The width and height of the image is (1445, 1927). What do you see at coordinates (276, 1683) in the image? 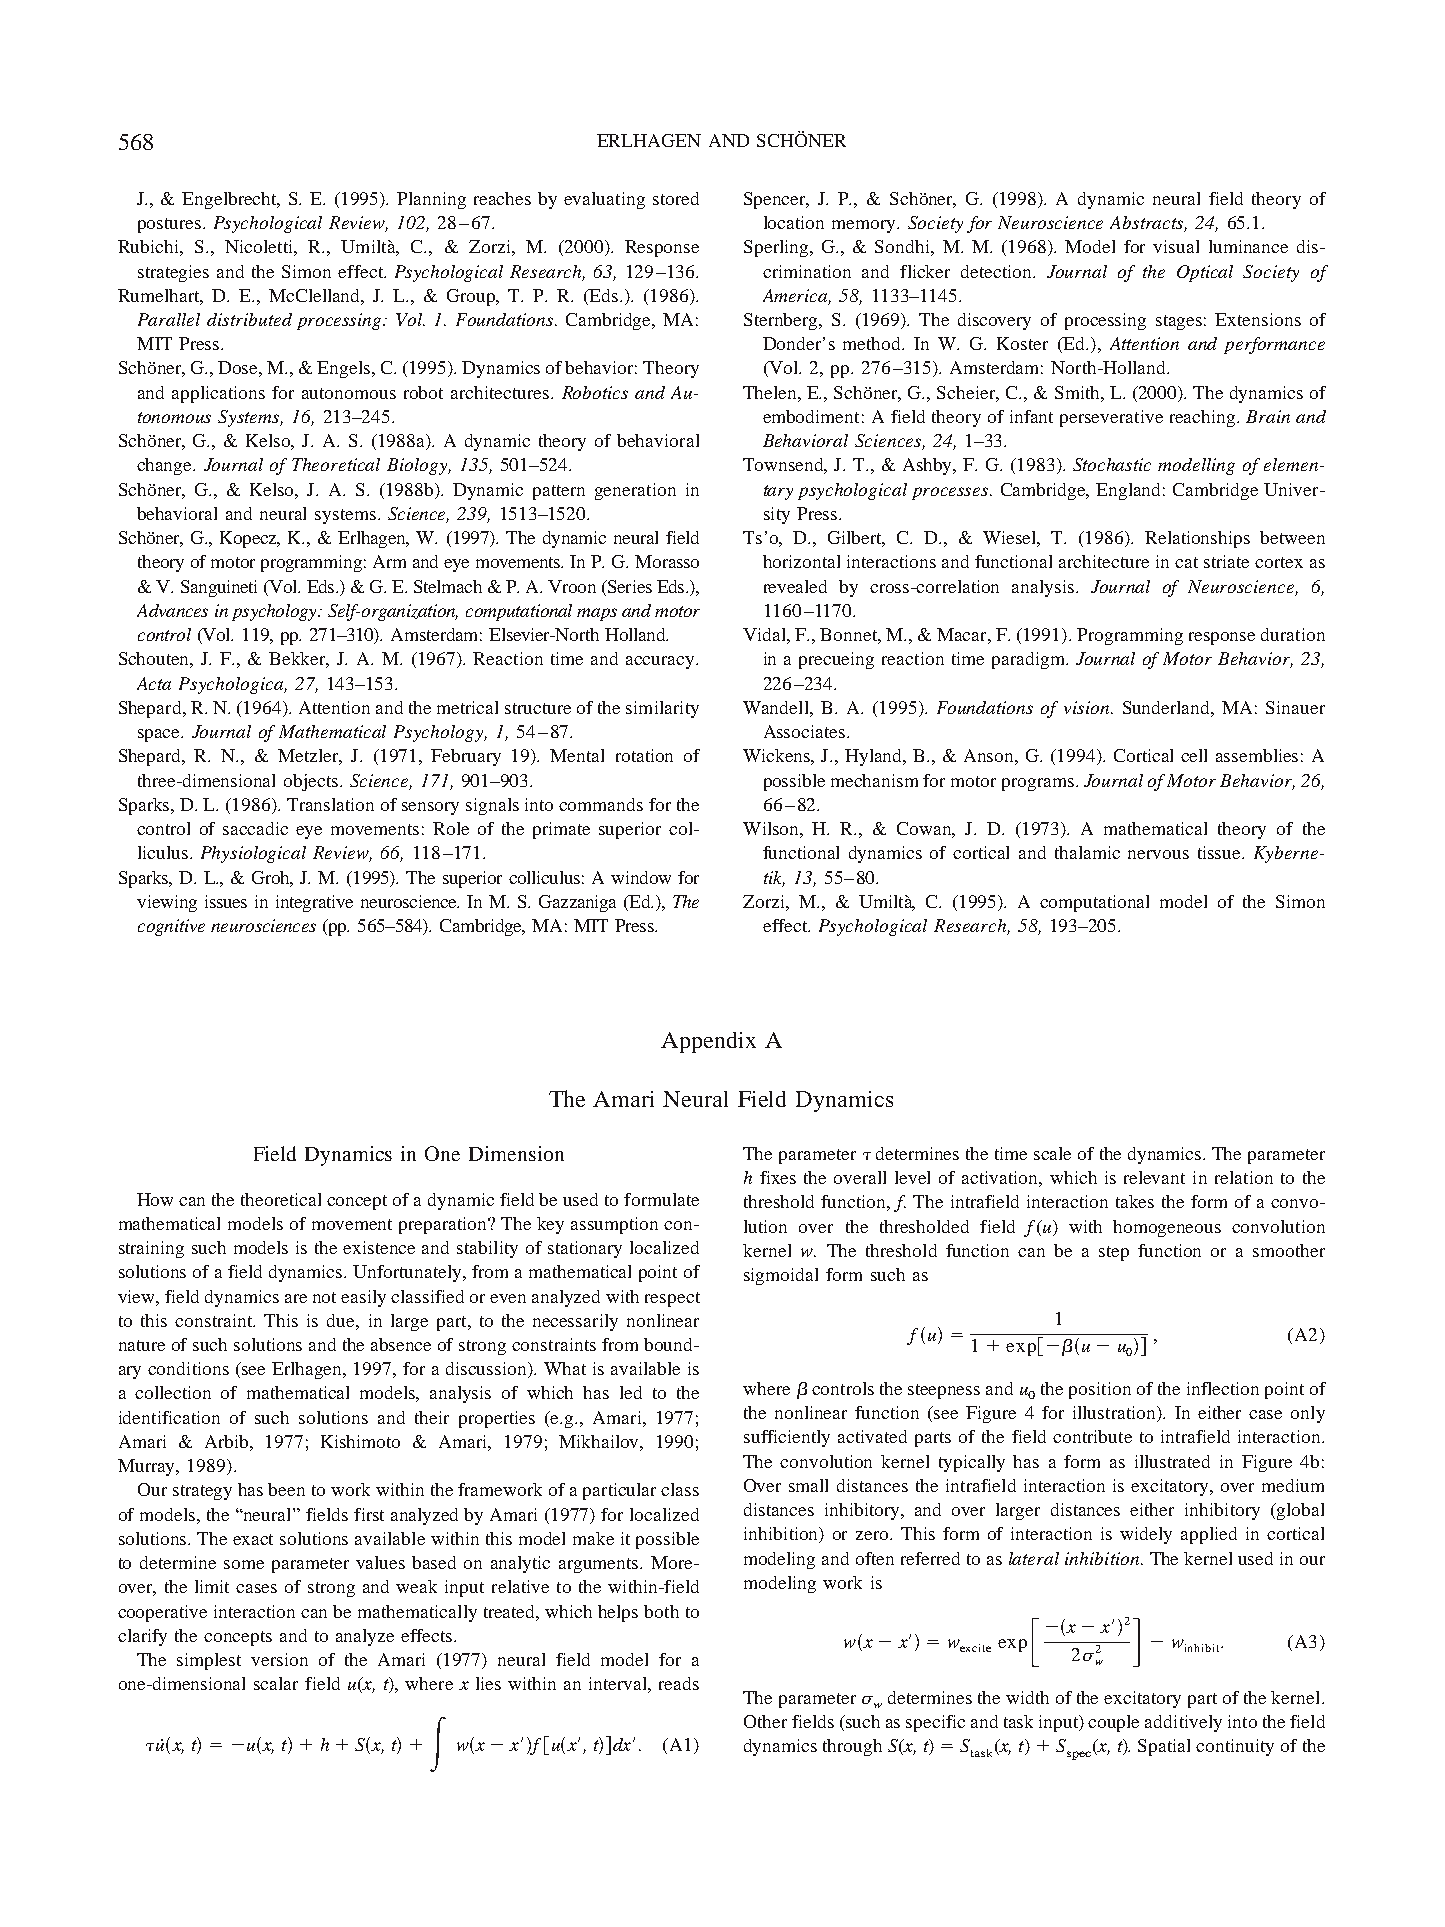
I see `scalar` at bounding box center [276, 1683].
